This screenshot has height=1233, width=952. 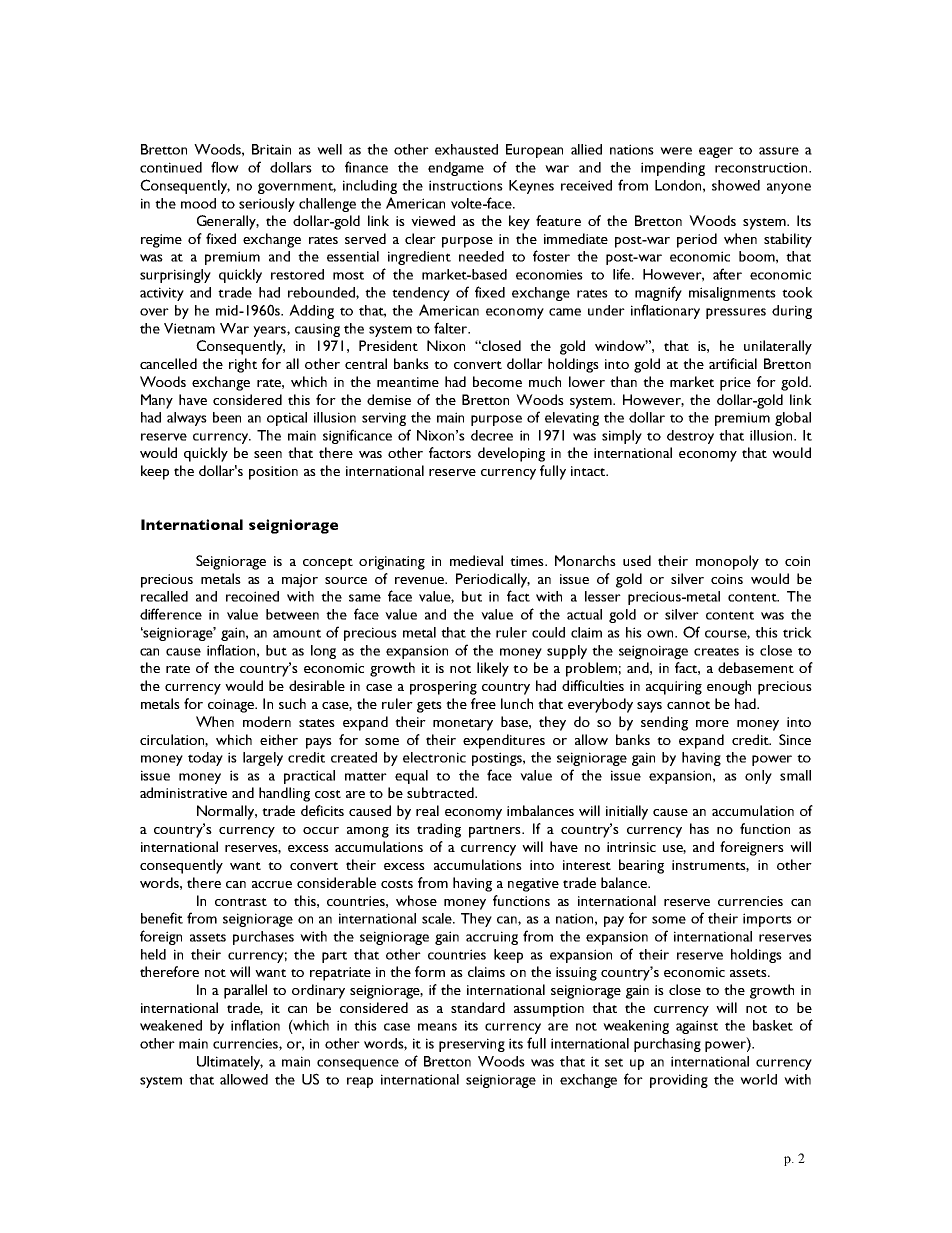 I want to click on world, so click(x=758, y=1079).
